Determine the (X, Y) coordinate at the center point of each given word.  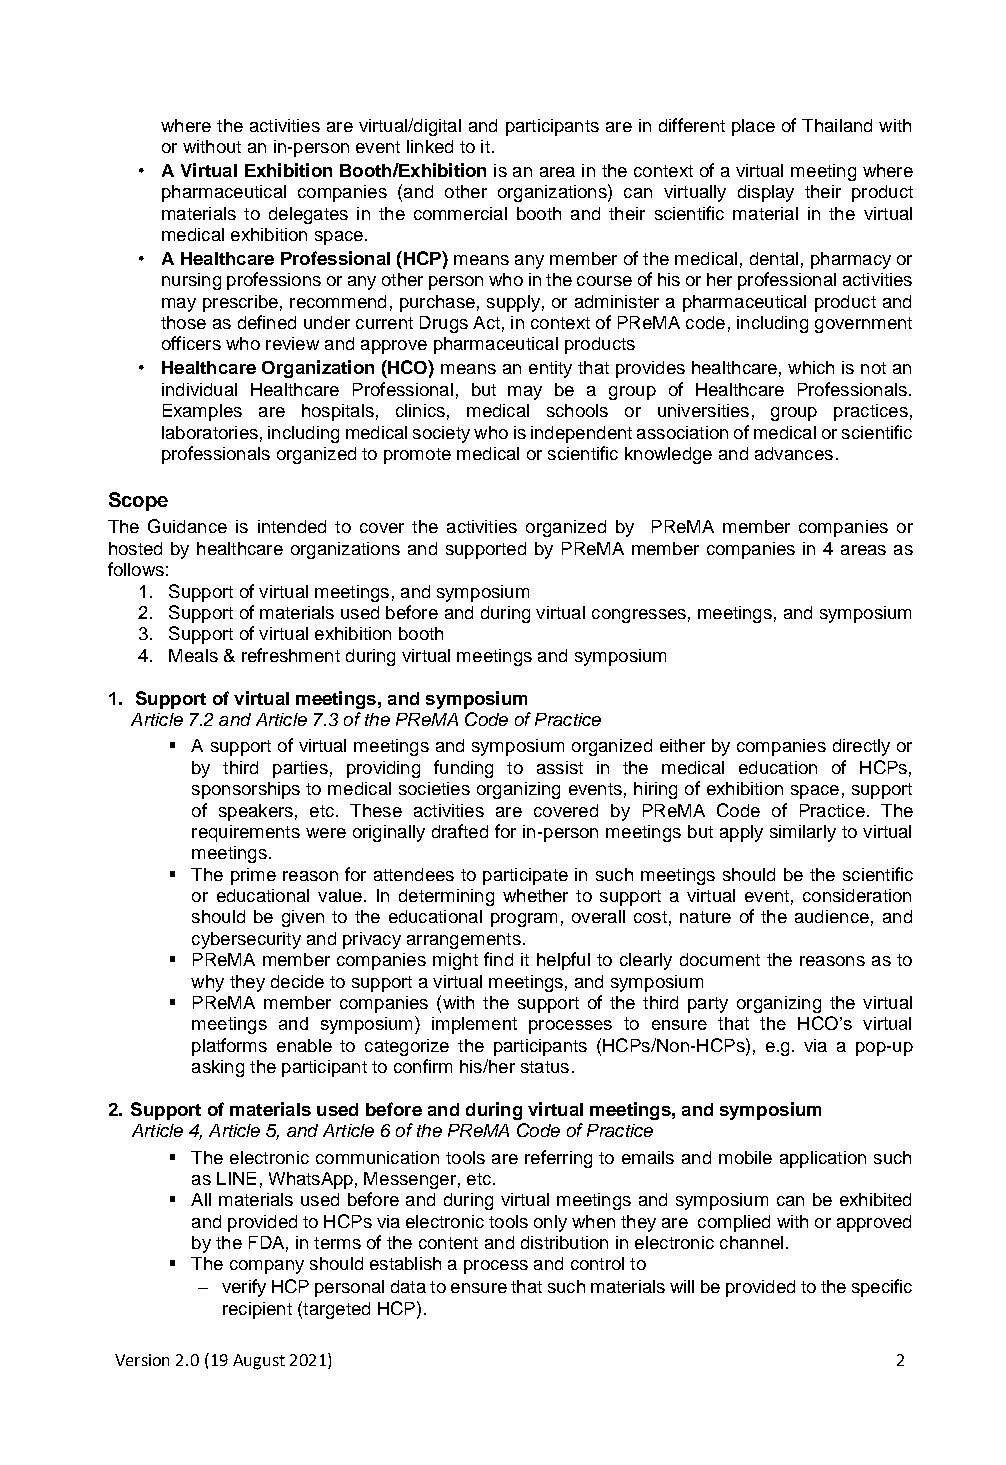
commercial (460, 213)
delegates (308, 215)
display (766, 193)
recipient (257, 1310)
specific (882, 1288)
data (408, 1286)
